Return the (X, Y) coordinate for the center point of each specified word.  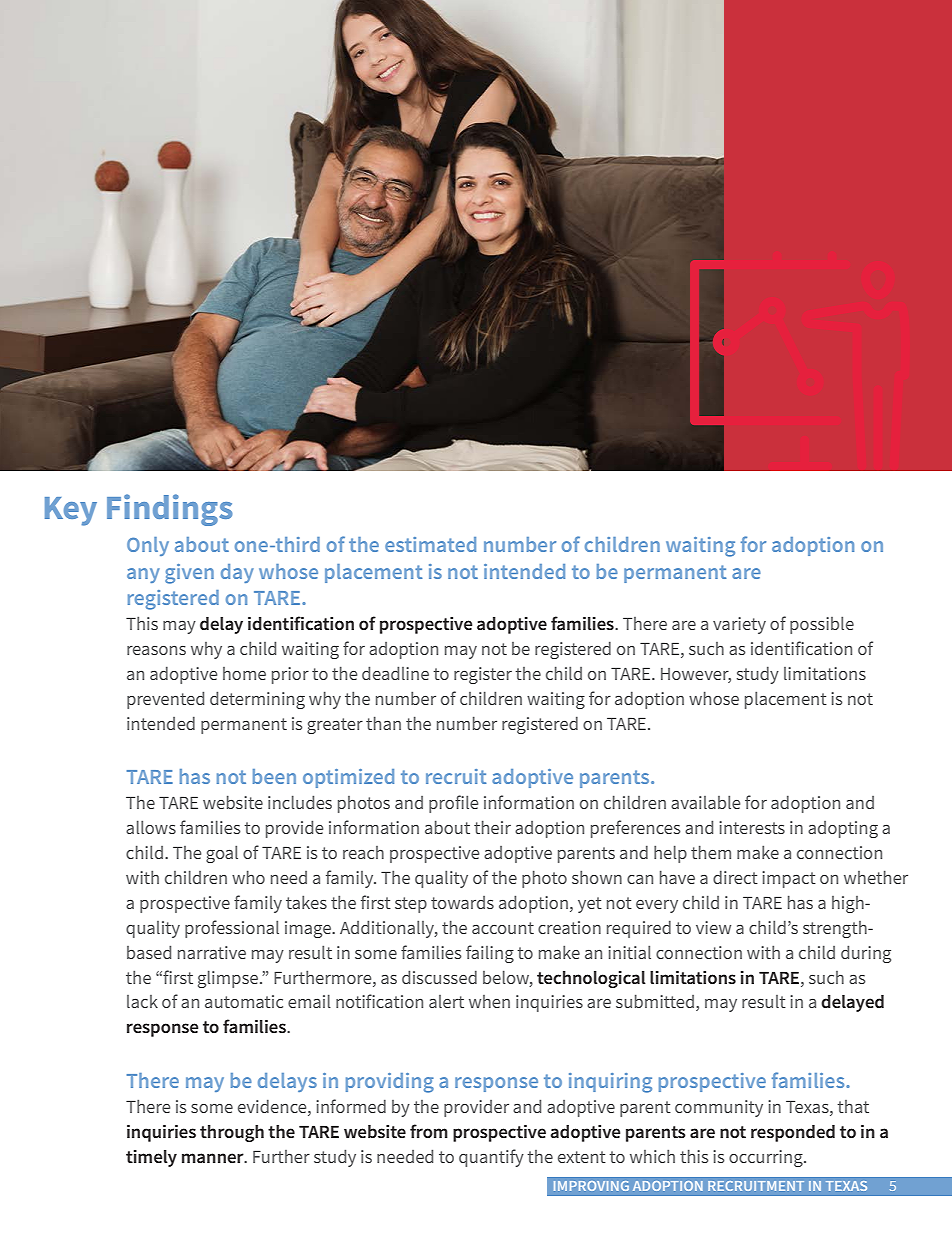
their (492, 827)
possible (822, 625)
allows (151, 827)
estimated (430, 544)
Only (148, 546)
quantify (491, 1158)
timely (151, 1158)
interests (752, 827)
